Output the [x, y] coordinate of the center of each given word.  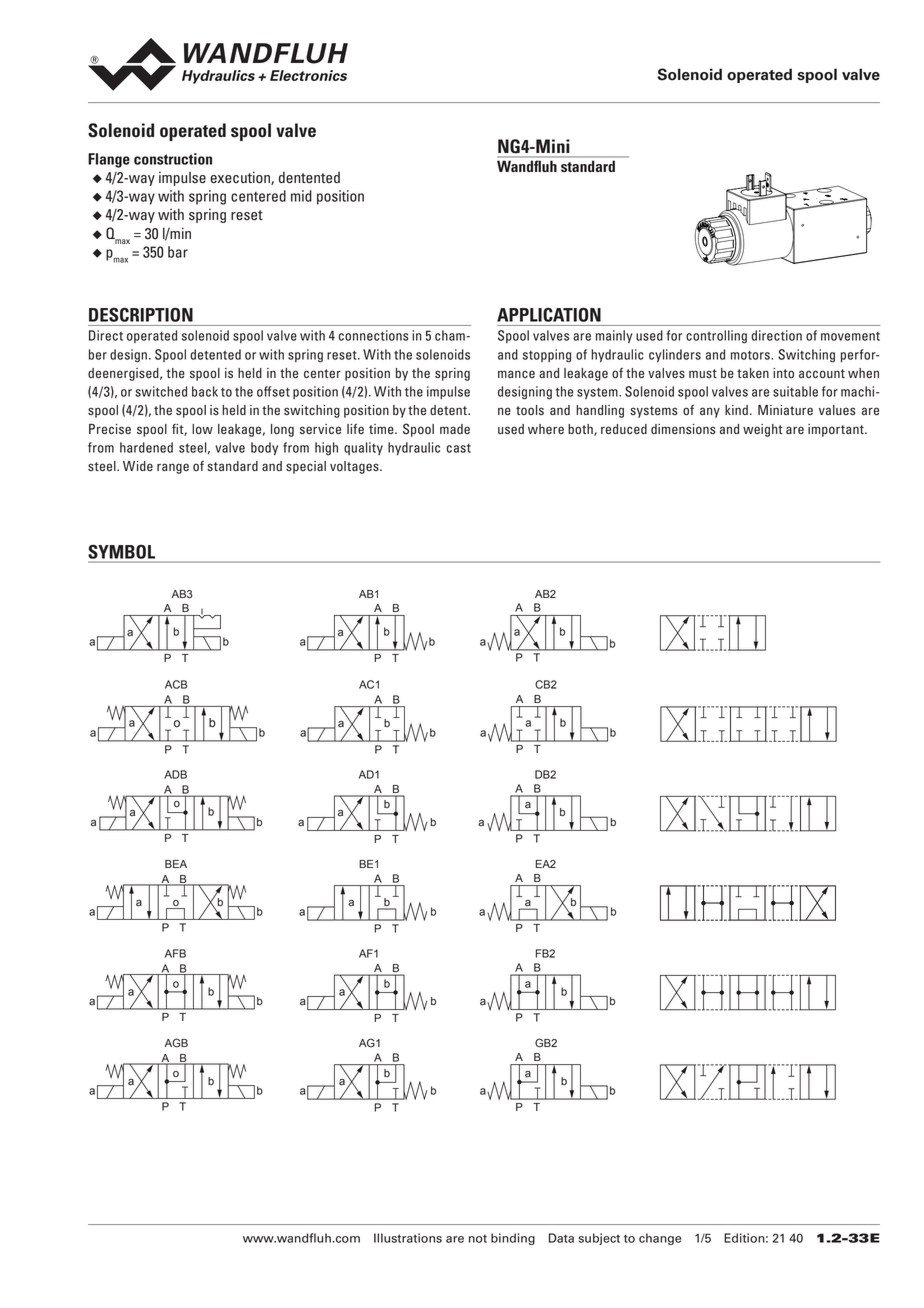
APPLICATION [549, 315]
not [478, 1239]
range [173, 468]
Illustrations [408, 1238]
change [660, 1239]
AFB [175, 953]
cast [459, 448]
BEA [176, 864]
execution [241, 178]
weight [763, 430]
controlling [716, 337]
